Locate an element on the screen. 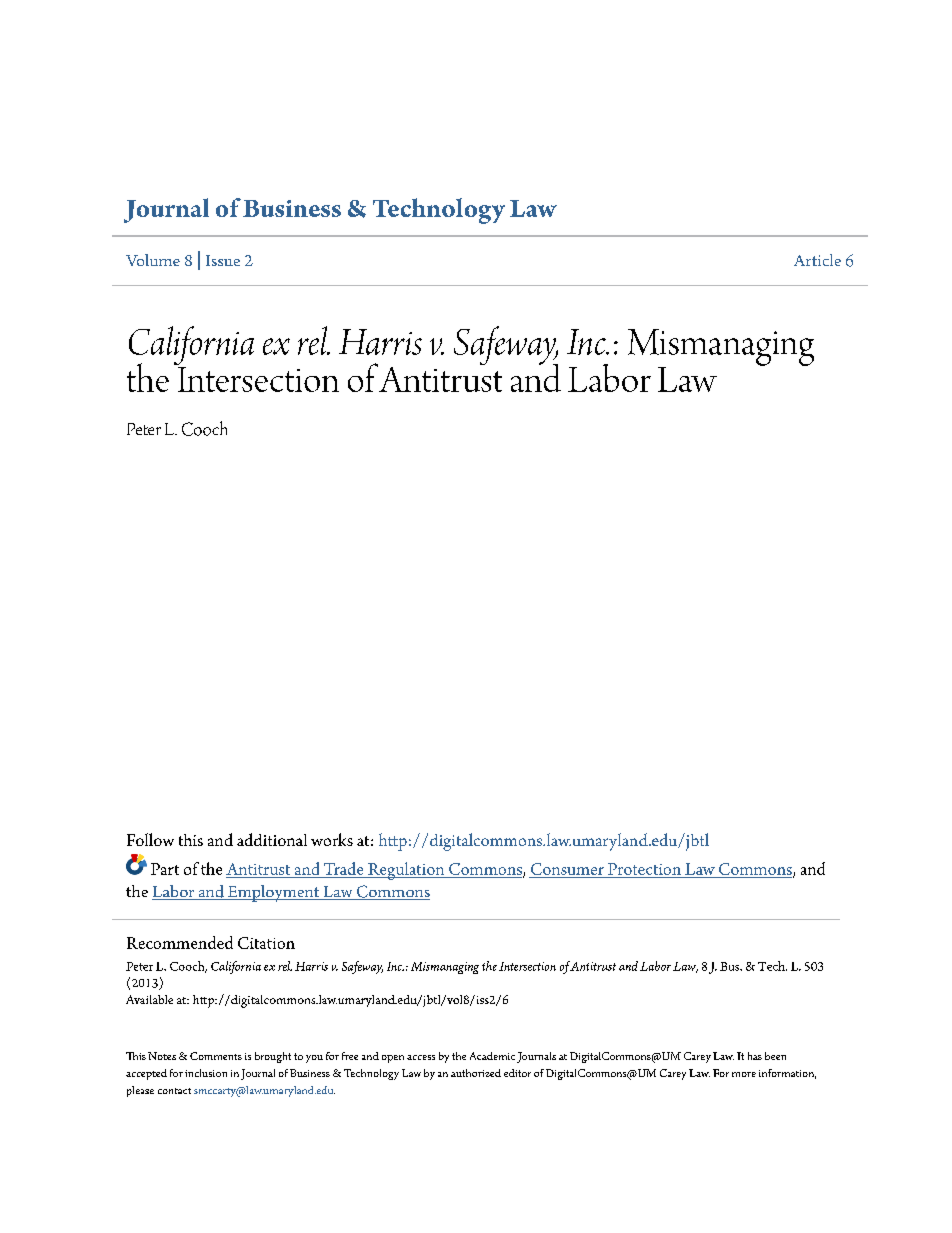 The image size is (952, 1233). Volume is located at coordinates (153, 260).
